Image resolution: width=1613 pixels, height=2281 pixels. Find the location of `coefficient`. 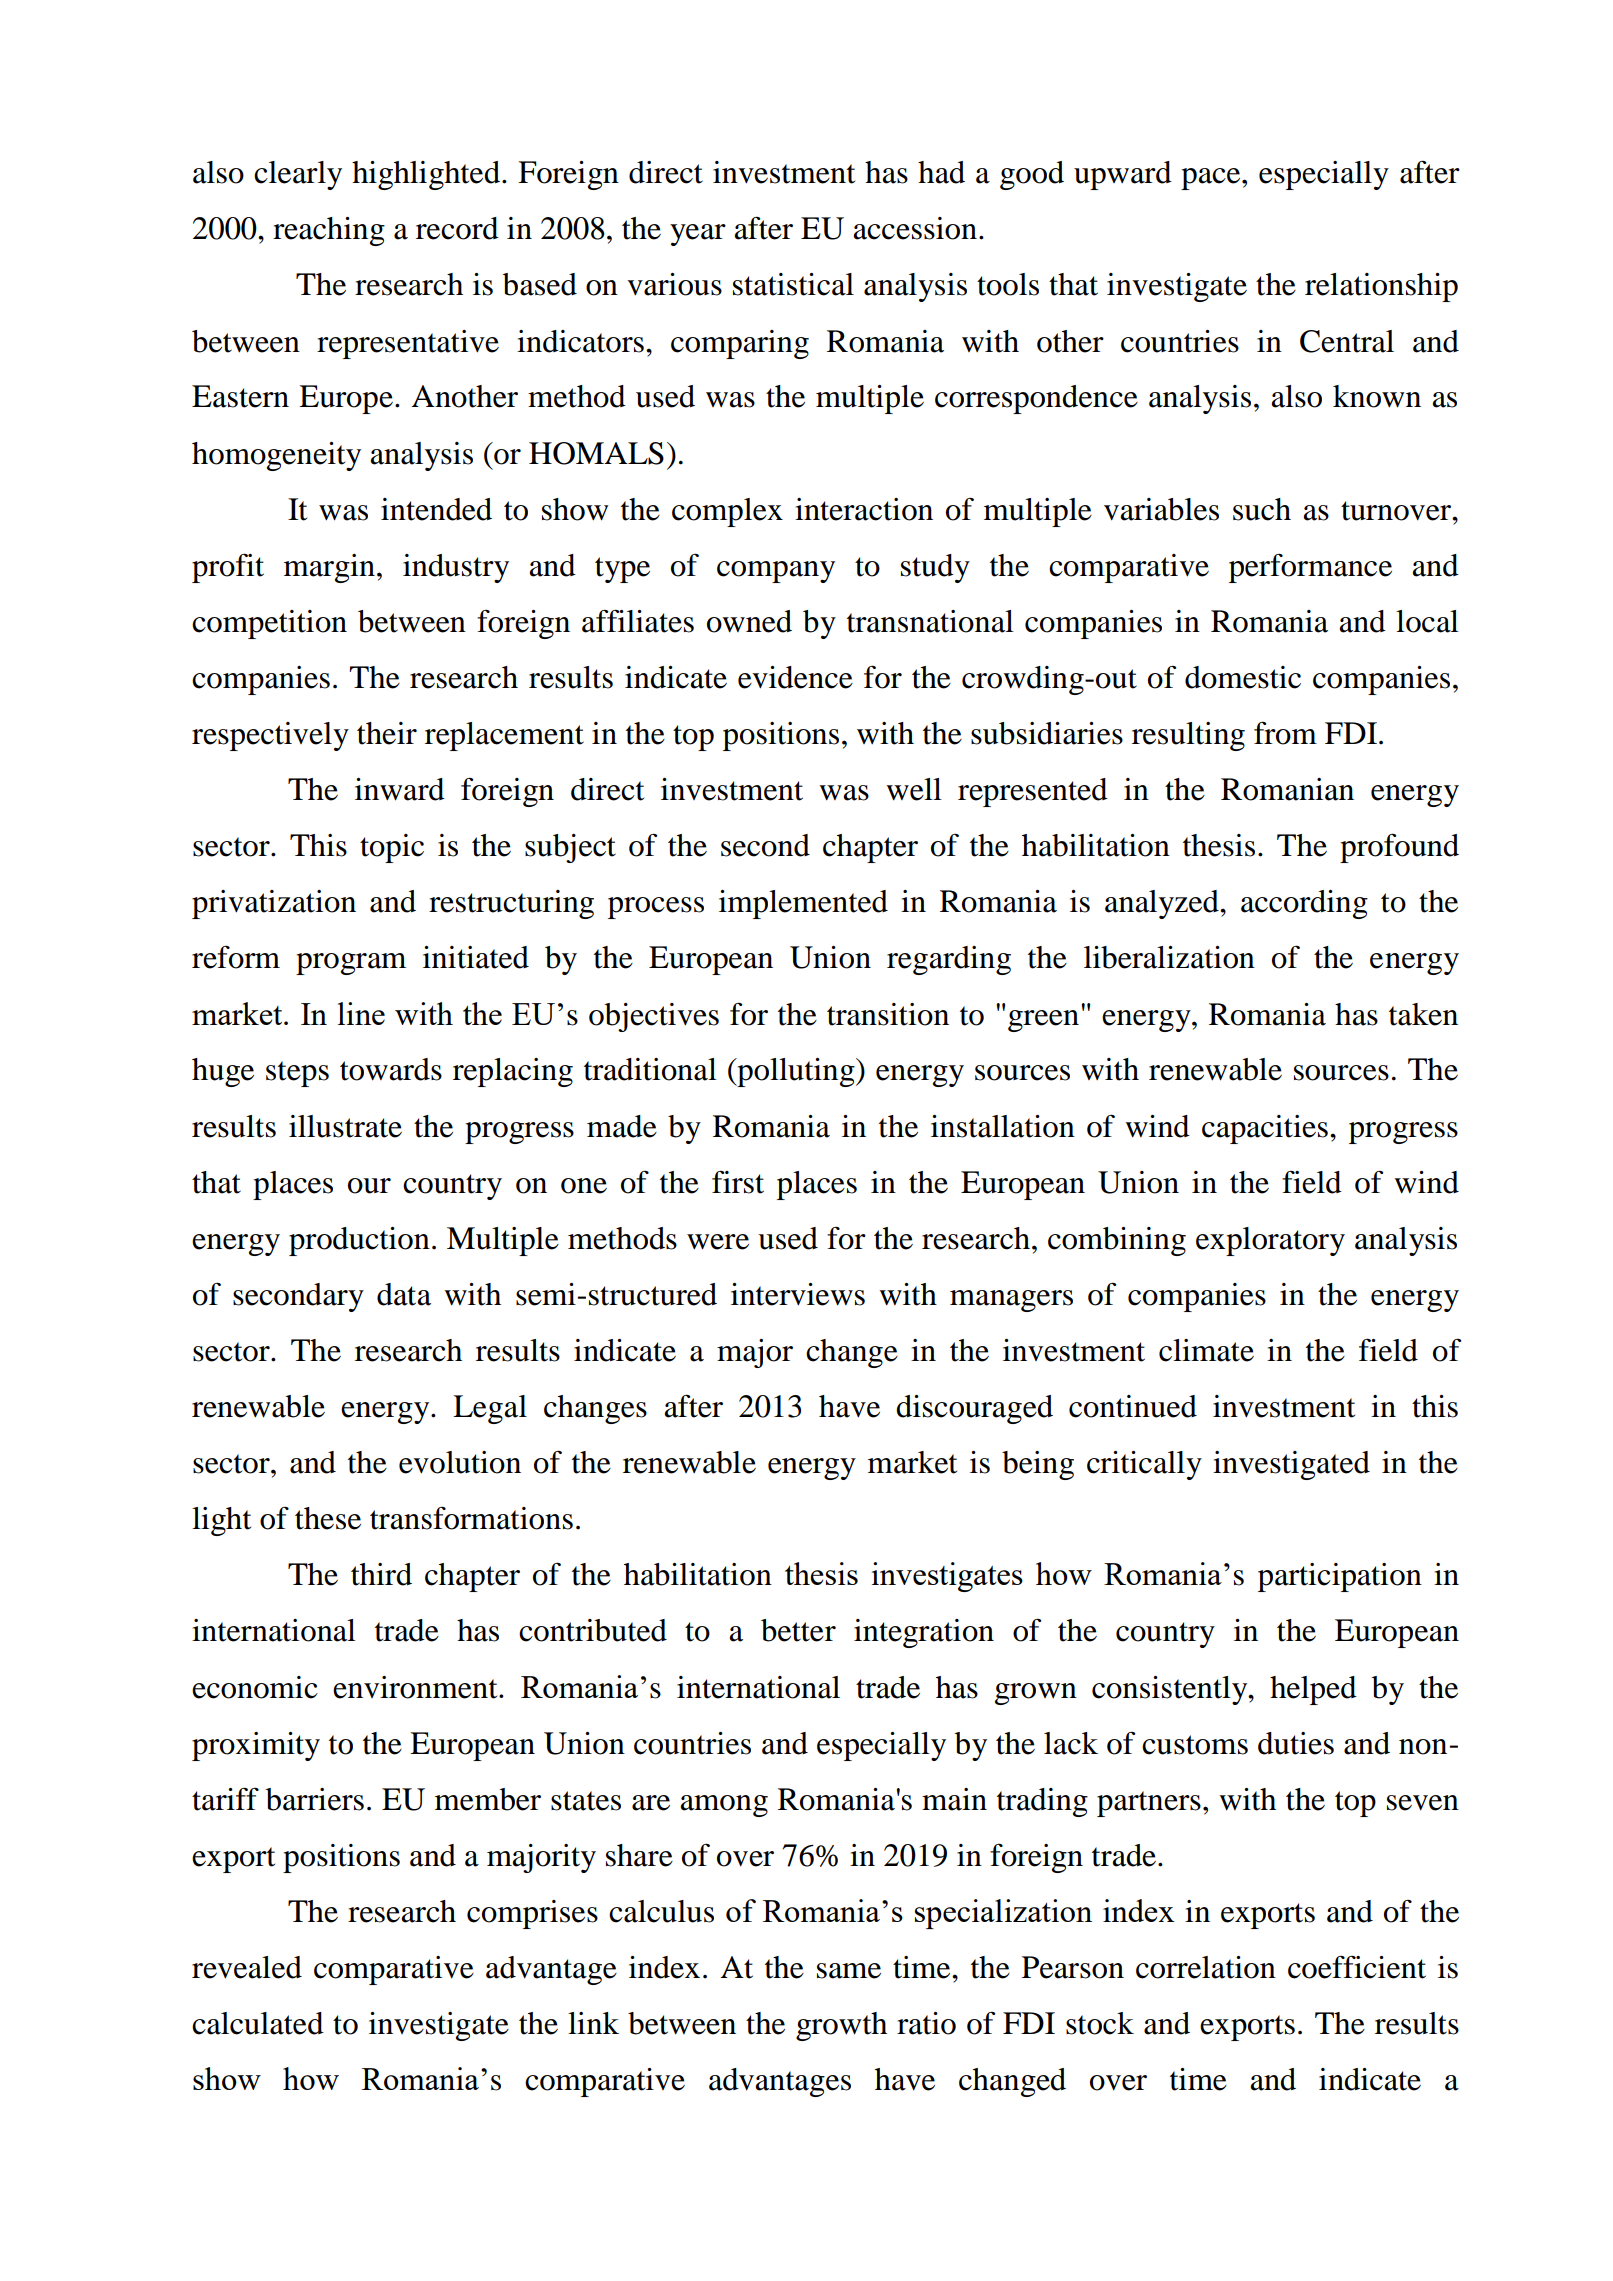

coefficient is located at coordinates (1357, 1967).
